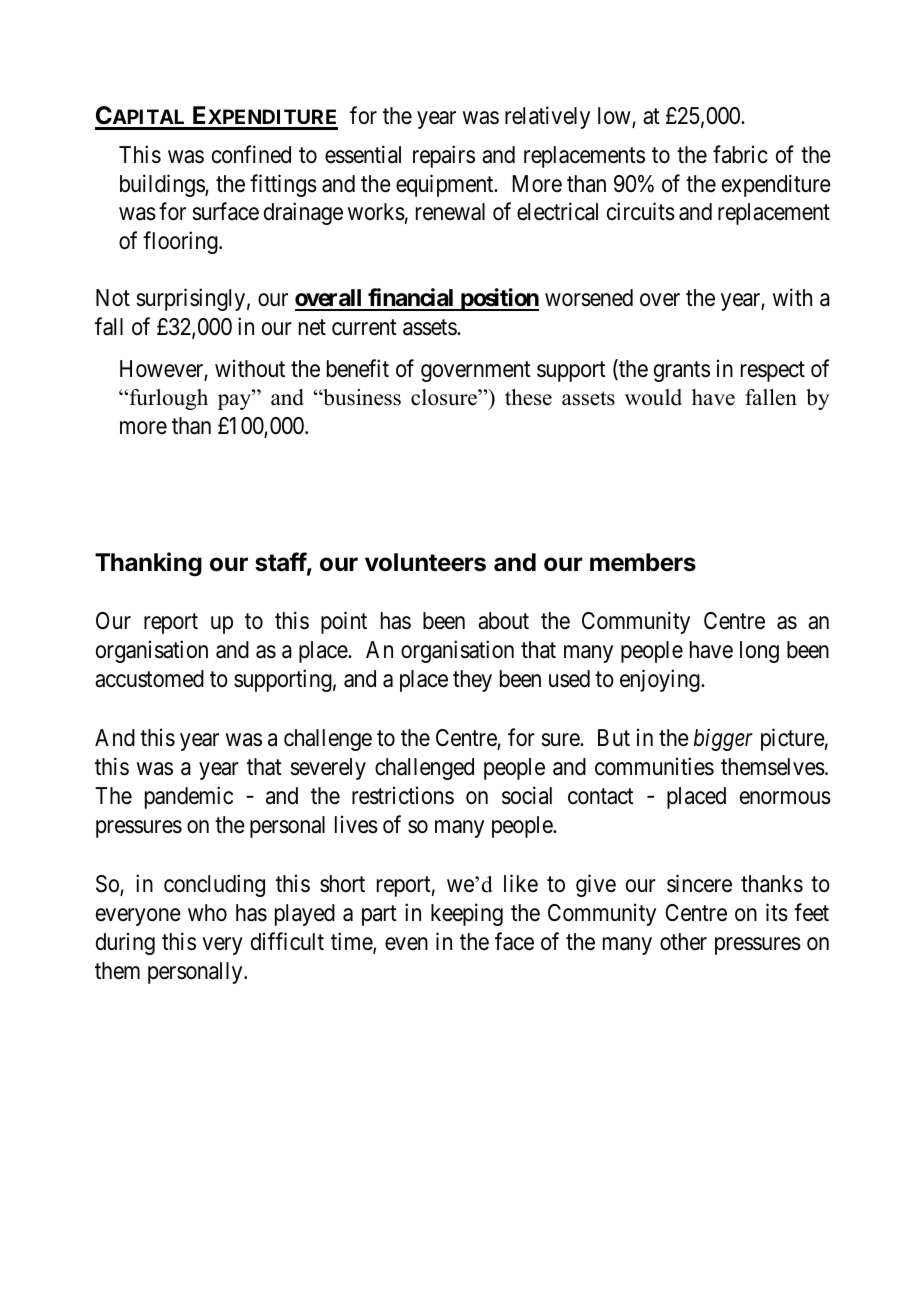 The width and height of the screenshot is (924, 1308). I want to click on they, so click(472, 681).
